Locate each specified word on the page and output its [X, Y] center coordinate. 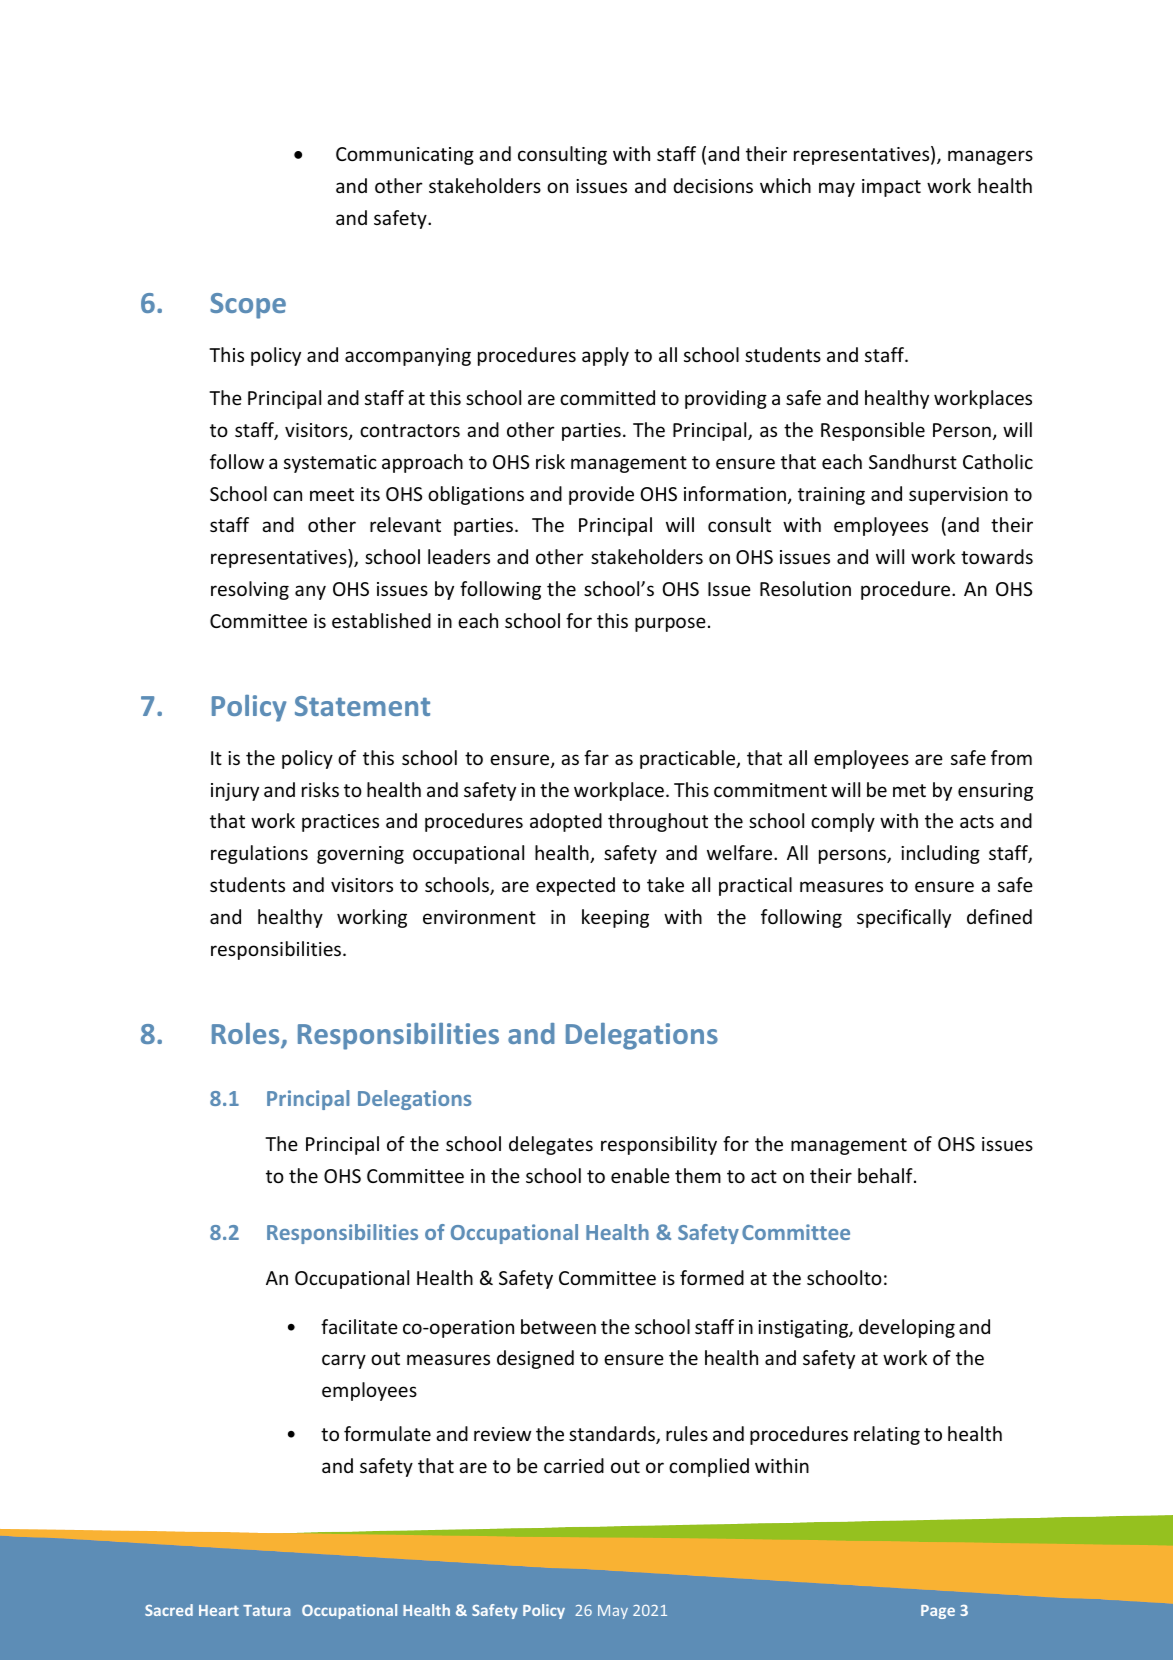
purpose [670, 624]
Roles [247, 1035]
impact [891, 188]
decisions [713, 185]
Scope [248, 306]
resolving [250, 590]
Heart [219, 1610]
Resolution [805, 588]
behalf [886, 1175]
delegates [551, 1145]
